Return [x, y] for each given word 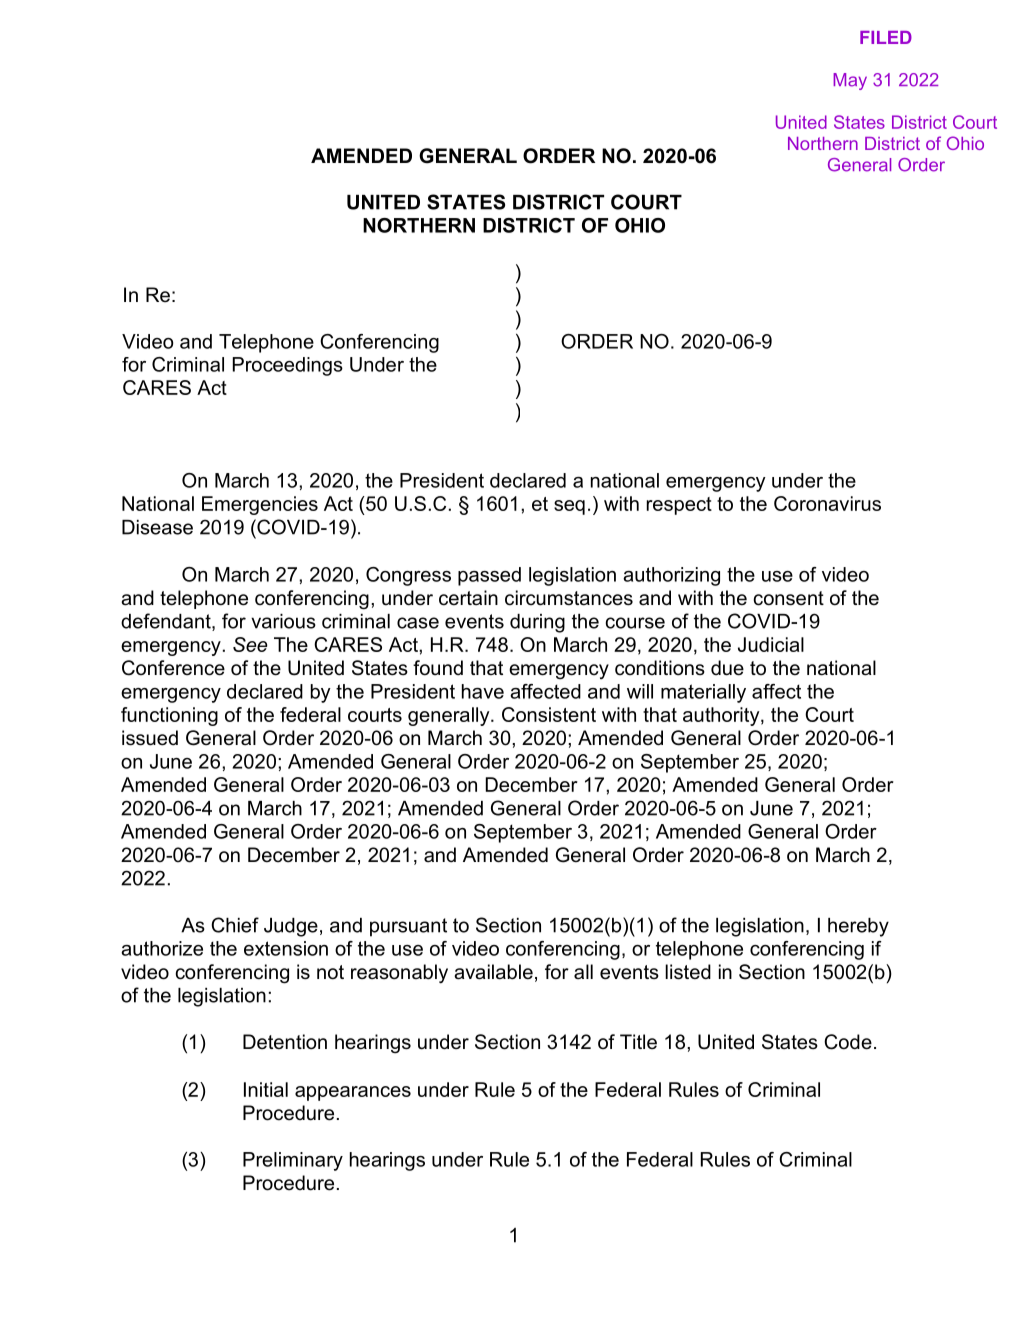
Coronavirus [827, 503]
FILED [886, 37]
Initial [266, 1089]
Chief [235, 925]
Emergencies [260, 505]
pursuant [408, 927]
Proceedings [288, 366]
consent [789, 598]
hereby [858, 927]
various [283, 621]
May [850, 81]
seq [569, 507]
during [537, 623]
